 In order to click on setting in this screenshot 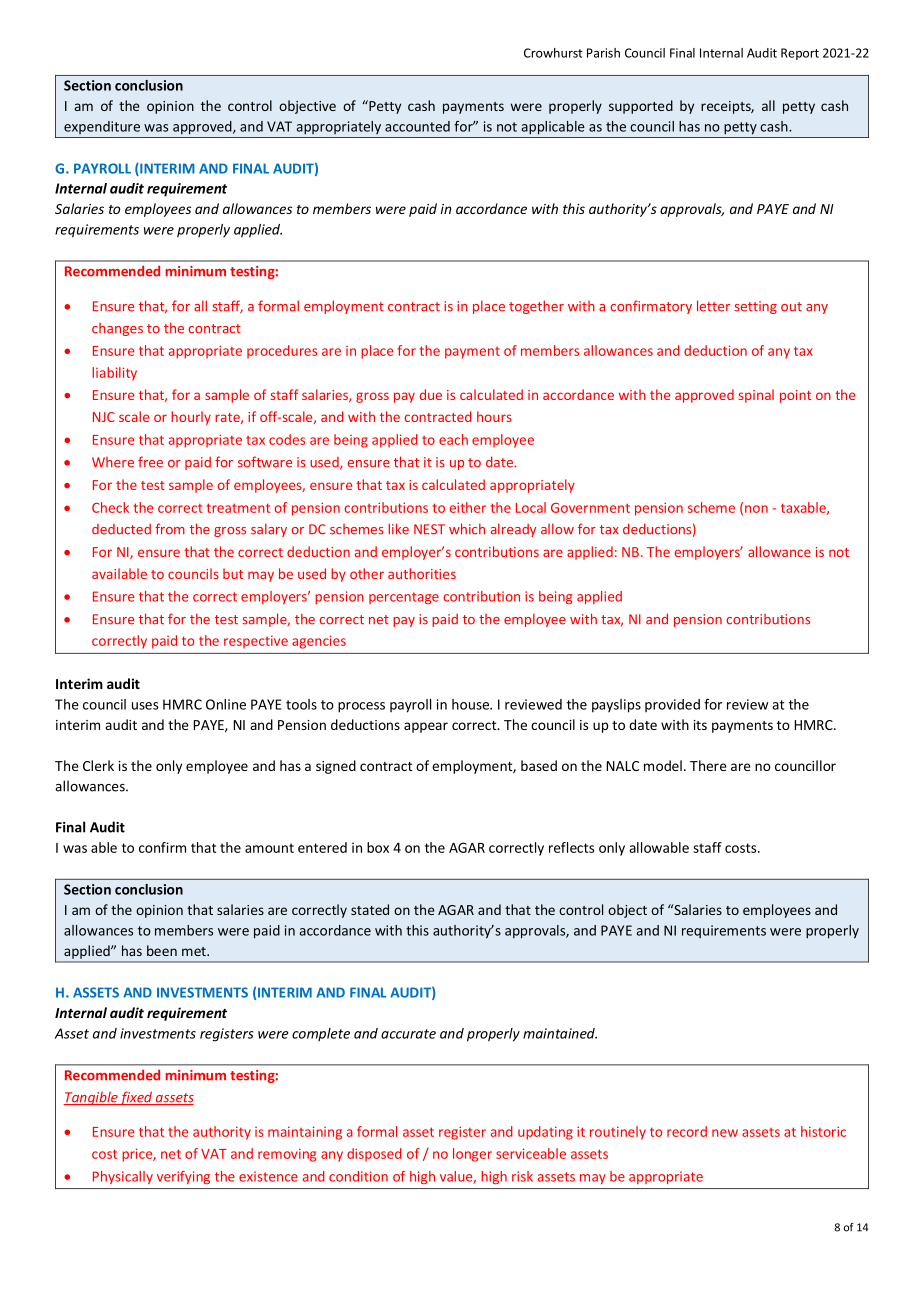, I will do `click(755, 307)`.
